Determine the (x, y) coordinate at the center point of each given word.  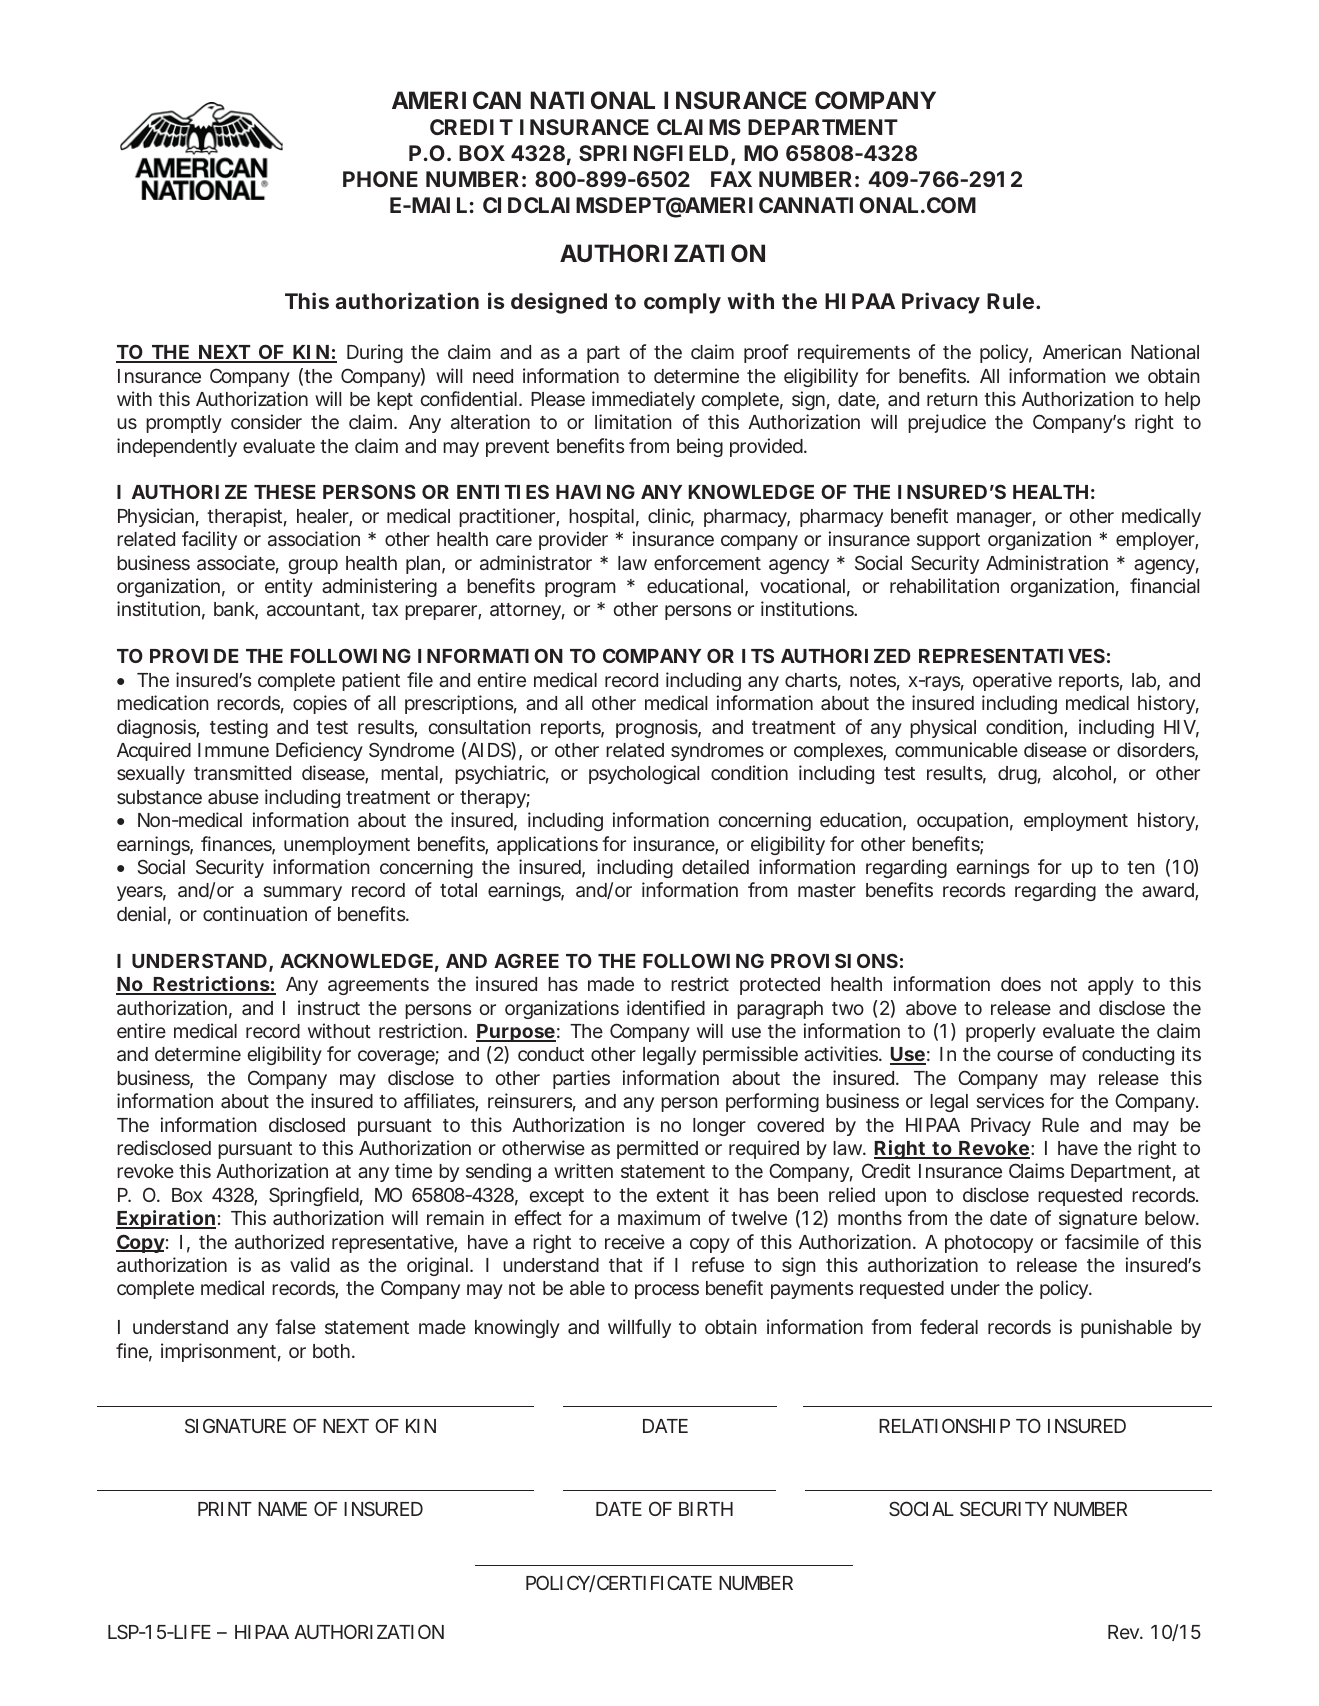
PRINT (224, 1509)
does (1021, 984)
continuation (255, 913)
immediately (643, 400)
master (827, 890)
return (952, 399)
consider (266, 421)
